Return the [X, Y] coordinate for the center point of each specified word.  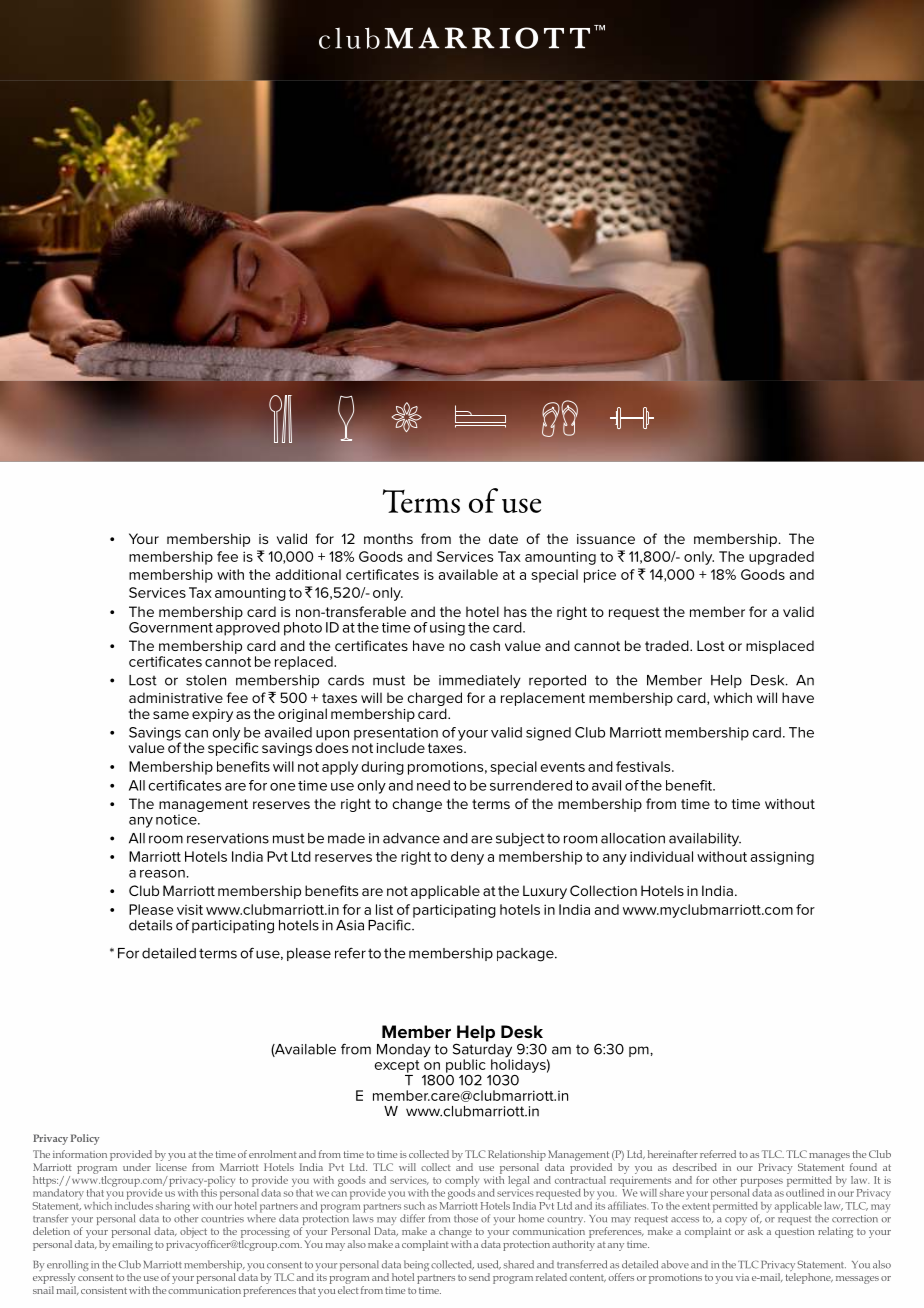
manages [829, 1157]
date [503, 538]
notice [177, 819]
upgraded [781, 558]
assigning [782, 858]
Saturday [483, 1050]
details [150, 925]
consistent [104, 1290]
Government [171, 627]
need [433, 785]
